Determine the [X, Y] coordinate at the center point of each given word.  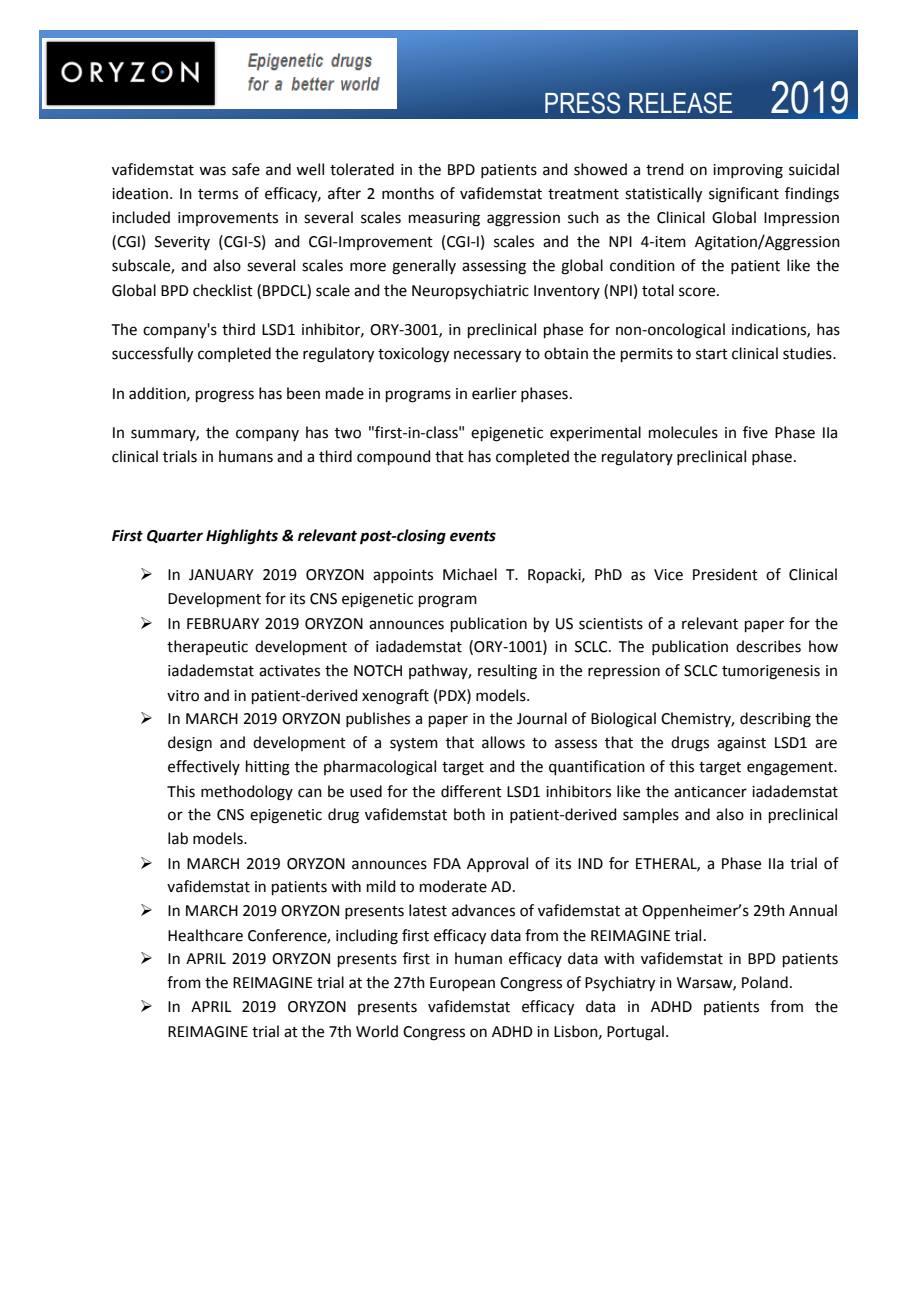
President [725, 574]
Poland [765, 982]
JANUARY [221, 575]
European [462, 984]
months [408, 193]
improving [748, 171]
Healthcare [205, 935]
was [212, 171]
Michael [470, 574]
